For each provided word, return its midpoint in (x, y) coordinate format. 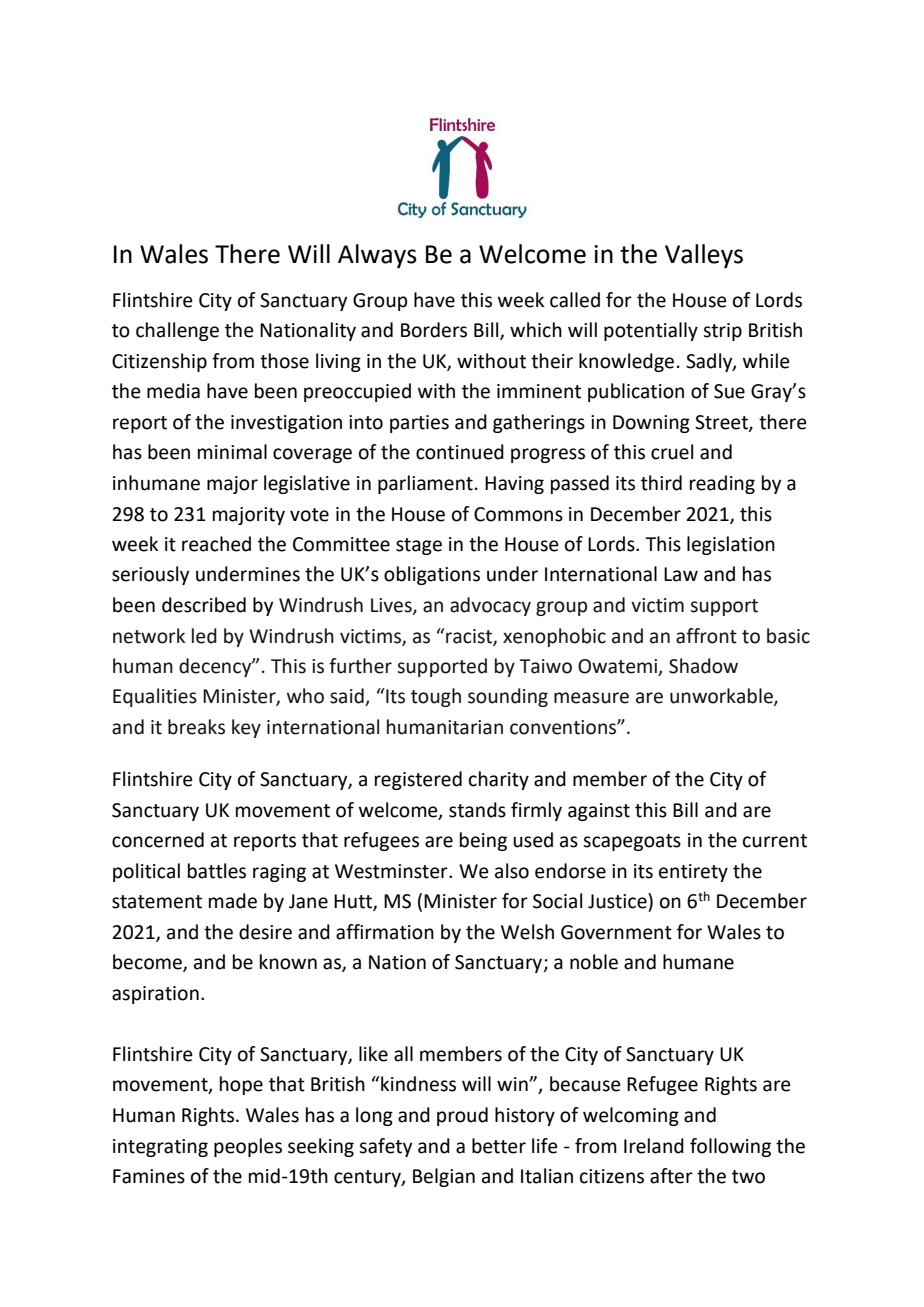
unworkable (722, 697)
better (499, 1146)
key (246, 728)
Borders (434, 330)
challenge (177, 331)
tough (436, 697)
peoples (248, 1147)
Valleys (704, 256)
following (730, 1147)
